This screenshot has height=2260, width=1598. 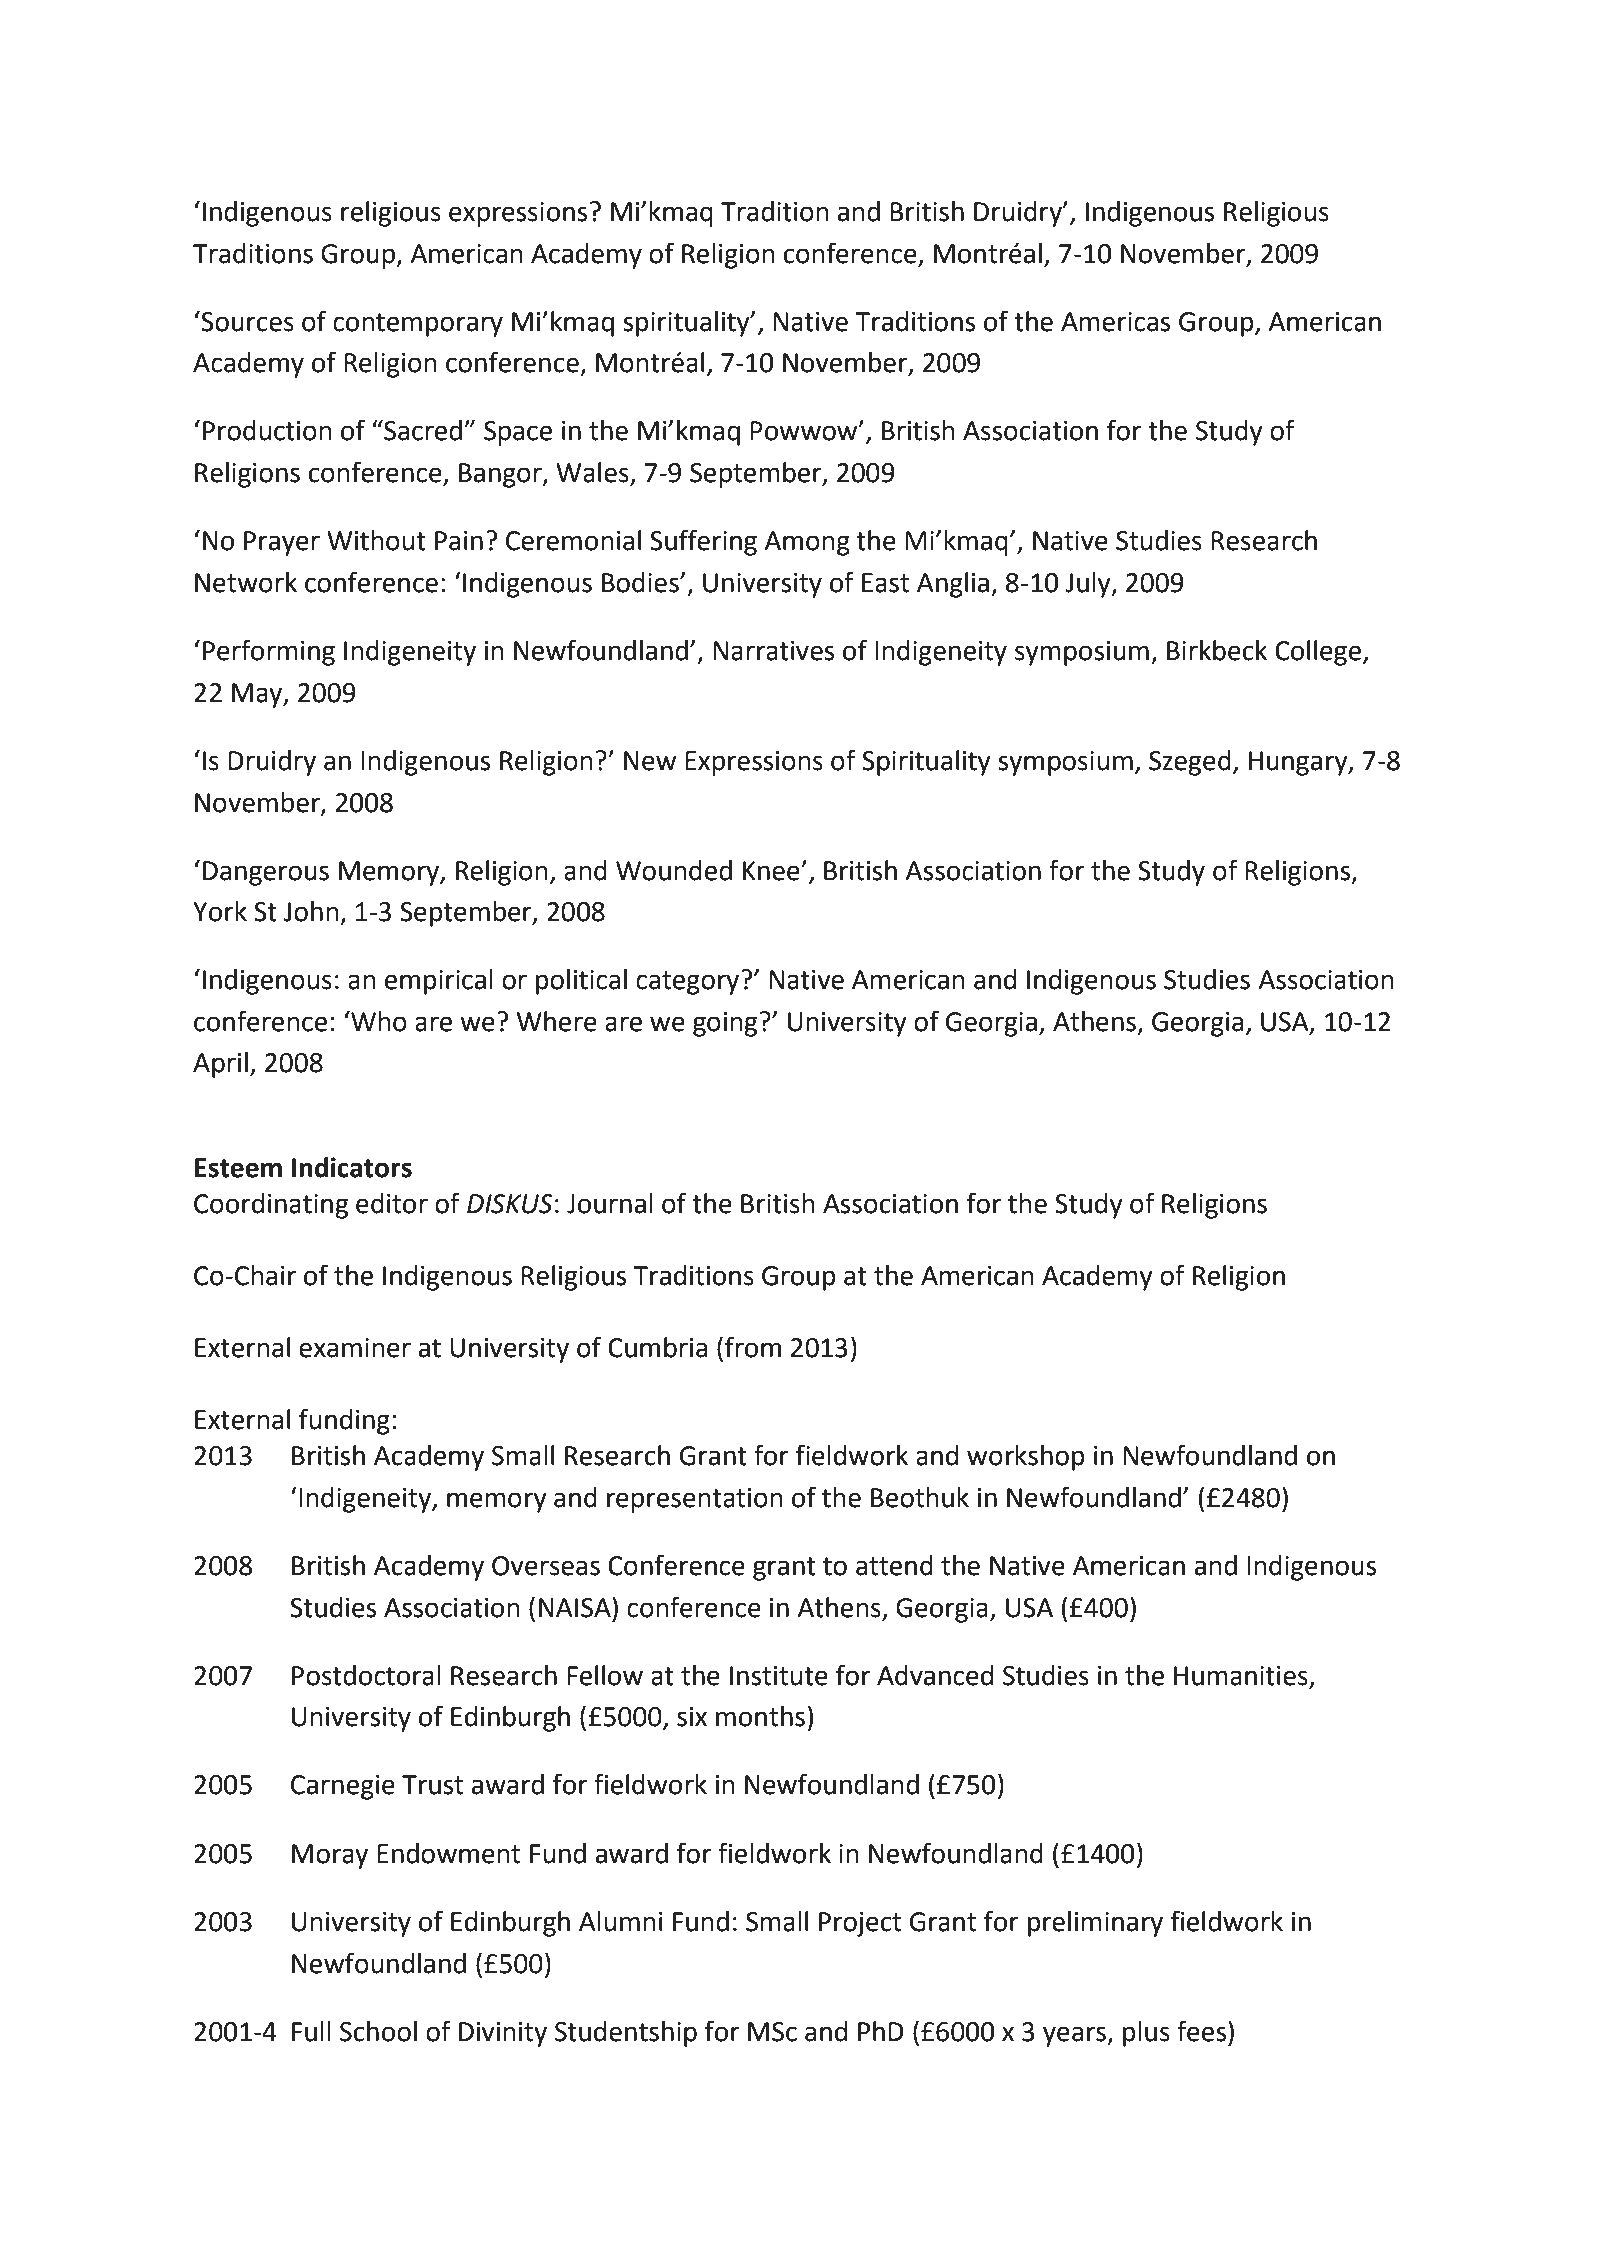 I want to click on Journal, so click(x=610, y=1203).
